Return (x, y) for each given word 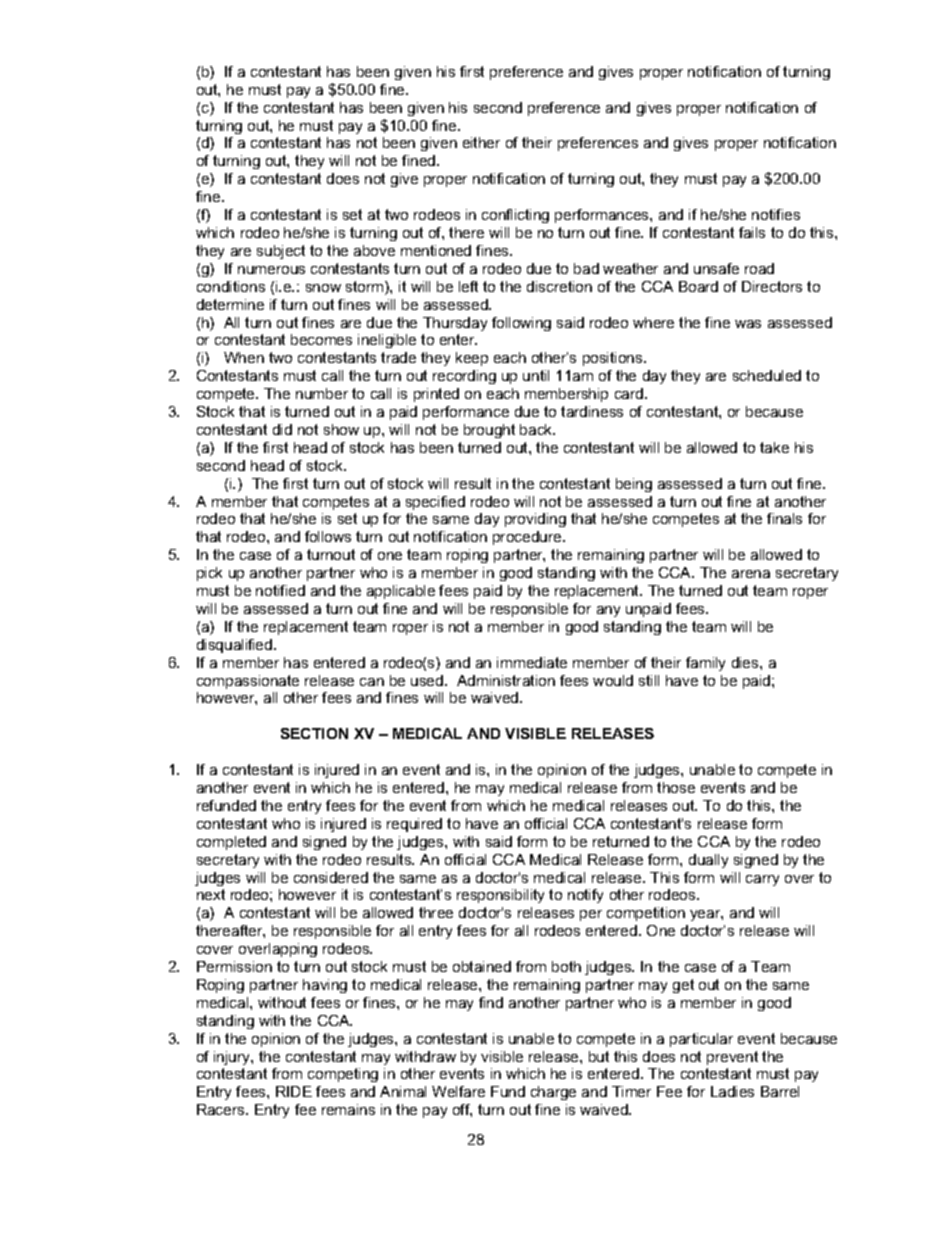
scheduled (767, 375)
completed (231, 843)
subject (281, 252)
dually (708, 861)
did (282, 429)
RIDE (294, 1091)
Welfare (458, 1091)
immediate (532, 662)
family (705, 664)
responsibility (500, 896)
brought (489, 431)
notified (280, 590)
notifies (776, 214)
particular (701, 1040)
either (481, 142)
